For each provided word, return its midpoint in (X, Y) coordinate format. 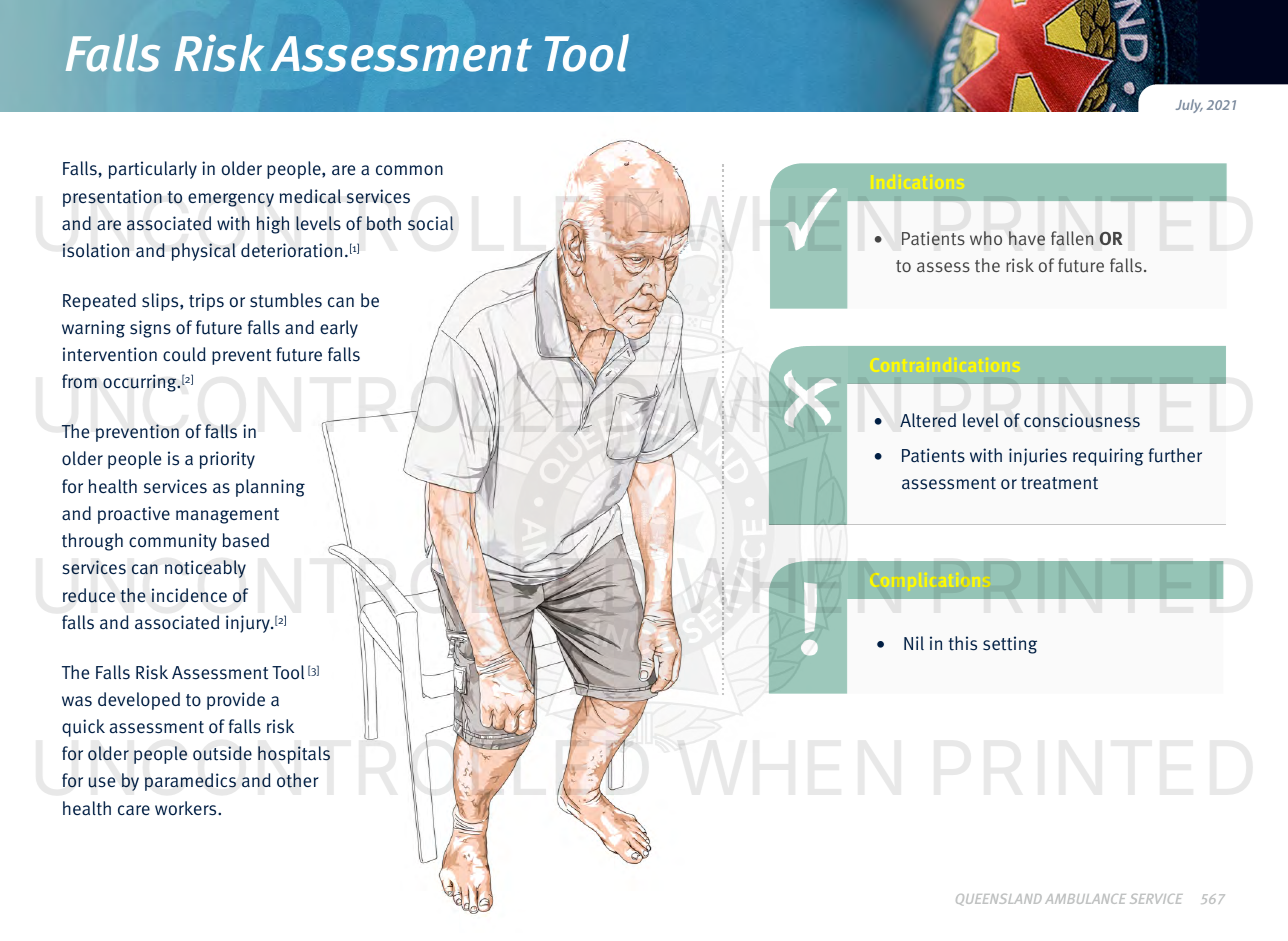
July (1189, 106)
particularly (153, 170)
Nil (914, 643)
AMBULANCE (1085, 899)
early (339, 329)
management (227, 516)
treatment (1059, 483)
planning (270, 488)
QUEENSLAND (999, 900)
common (409, 170)
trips (206, 302)
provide (236, 701)
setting (1010, 645)
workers (187, 808)
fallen (1072, 238)
